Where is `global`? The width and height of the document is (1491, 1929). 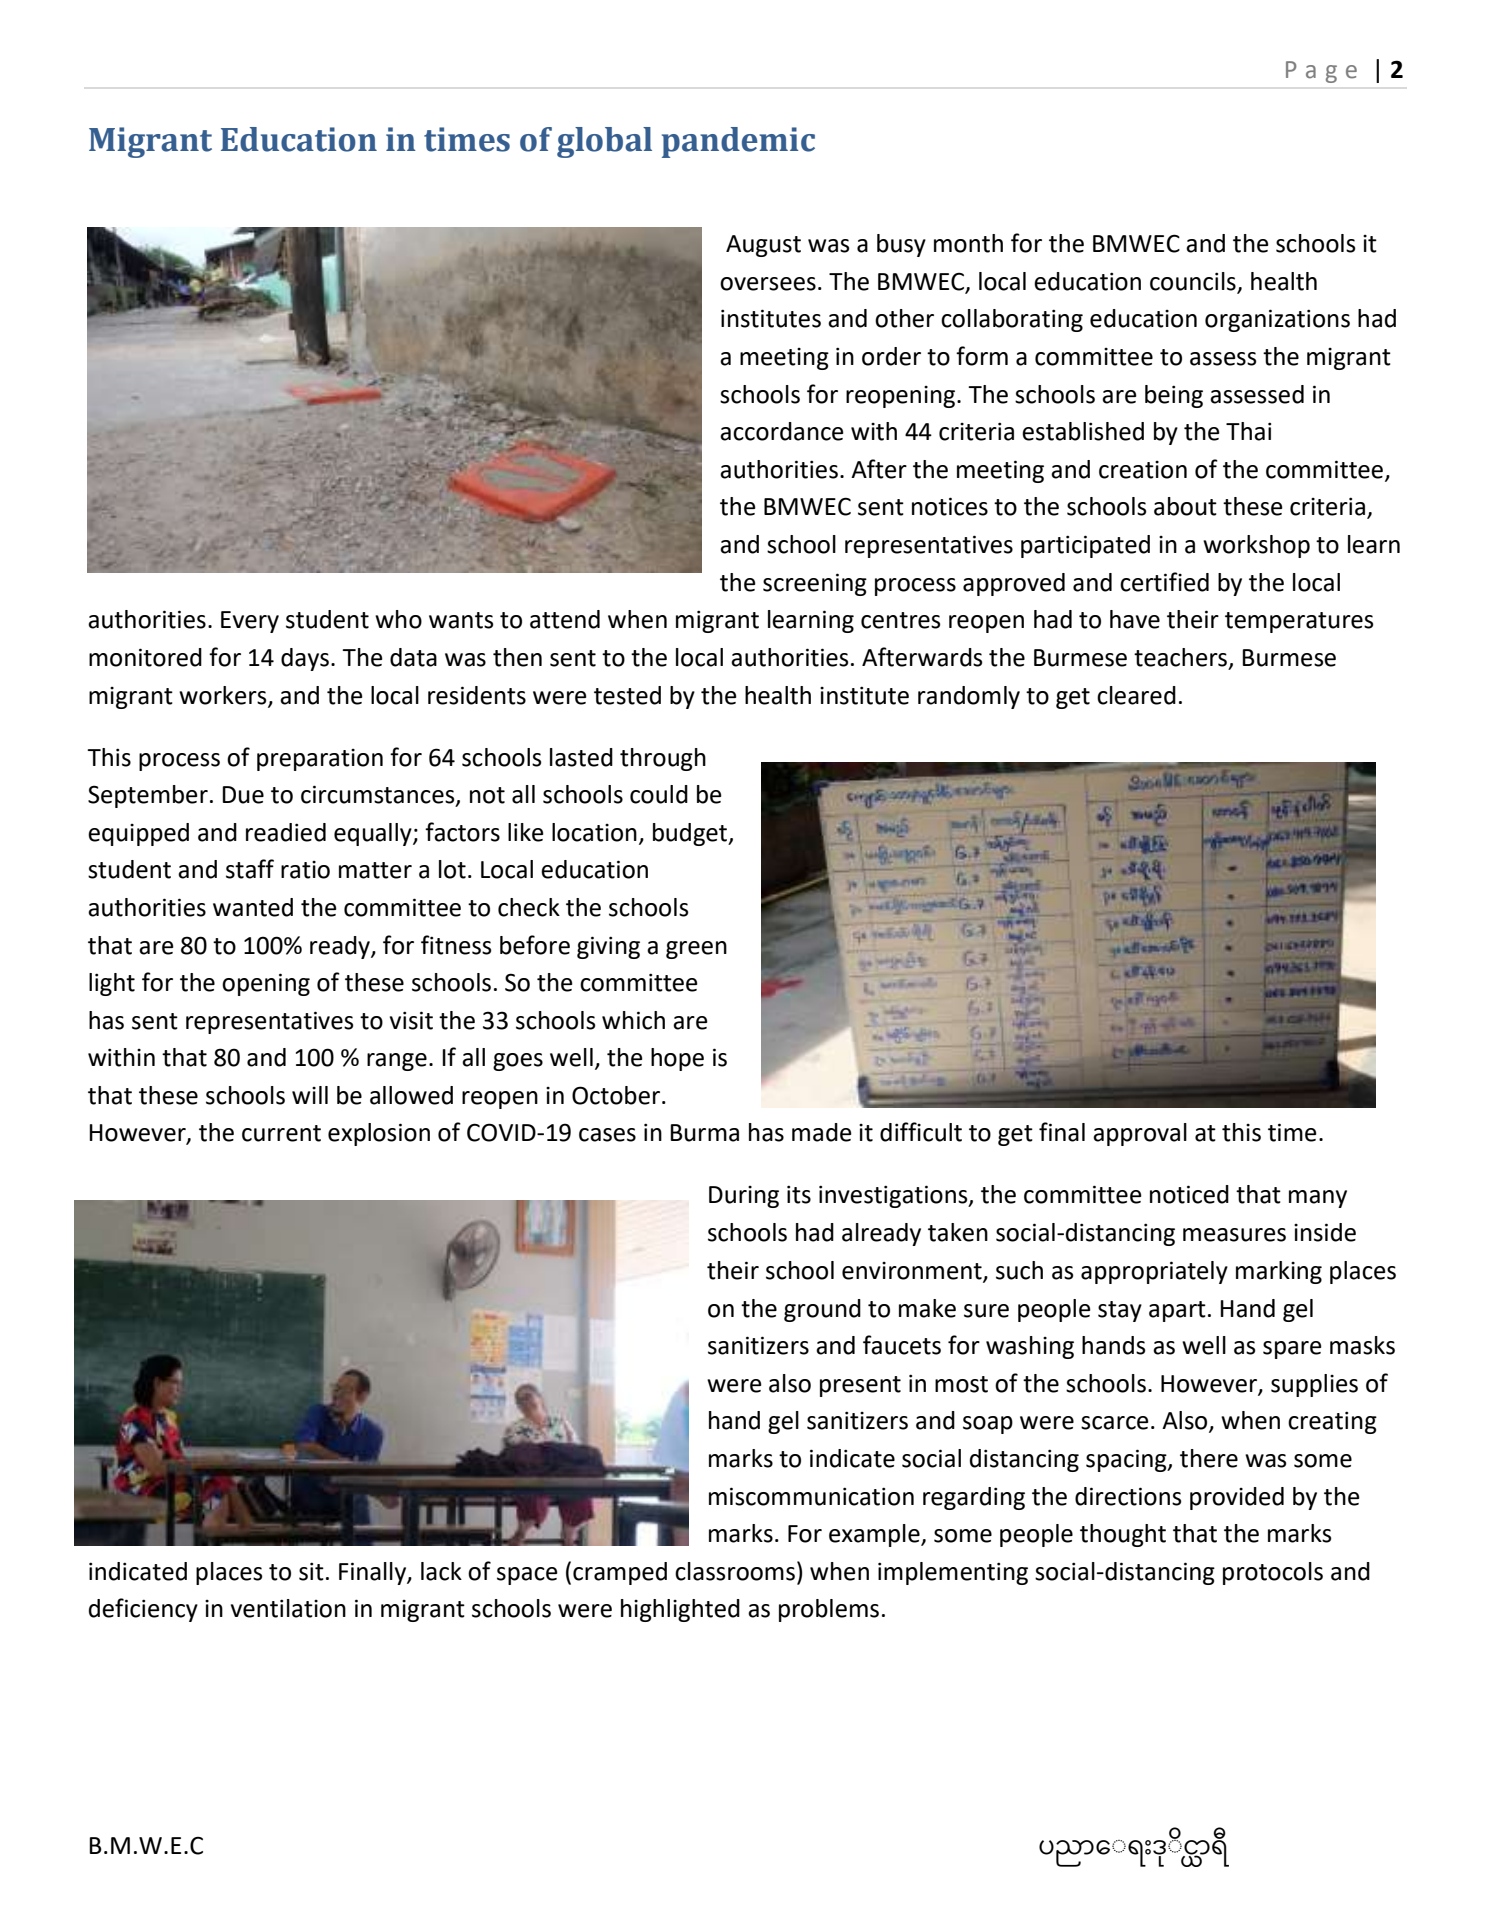
global is located at coordinates (604, 142).
